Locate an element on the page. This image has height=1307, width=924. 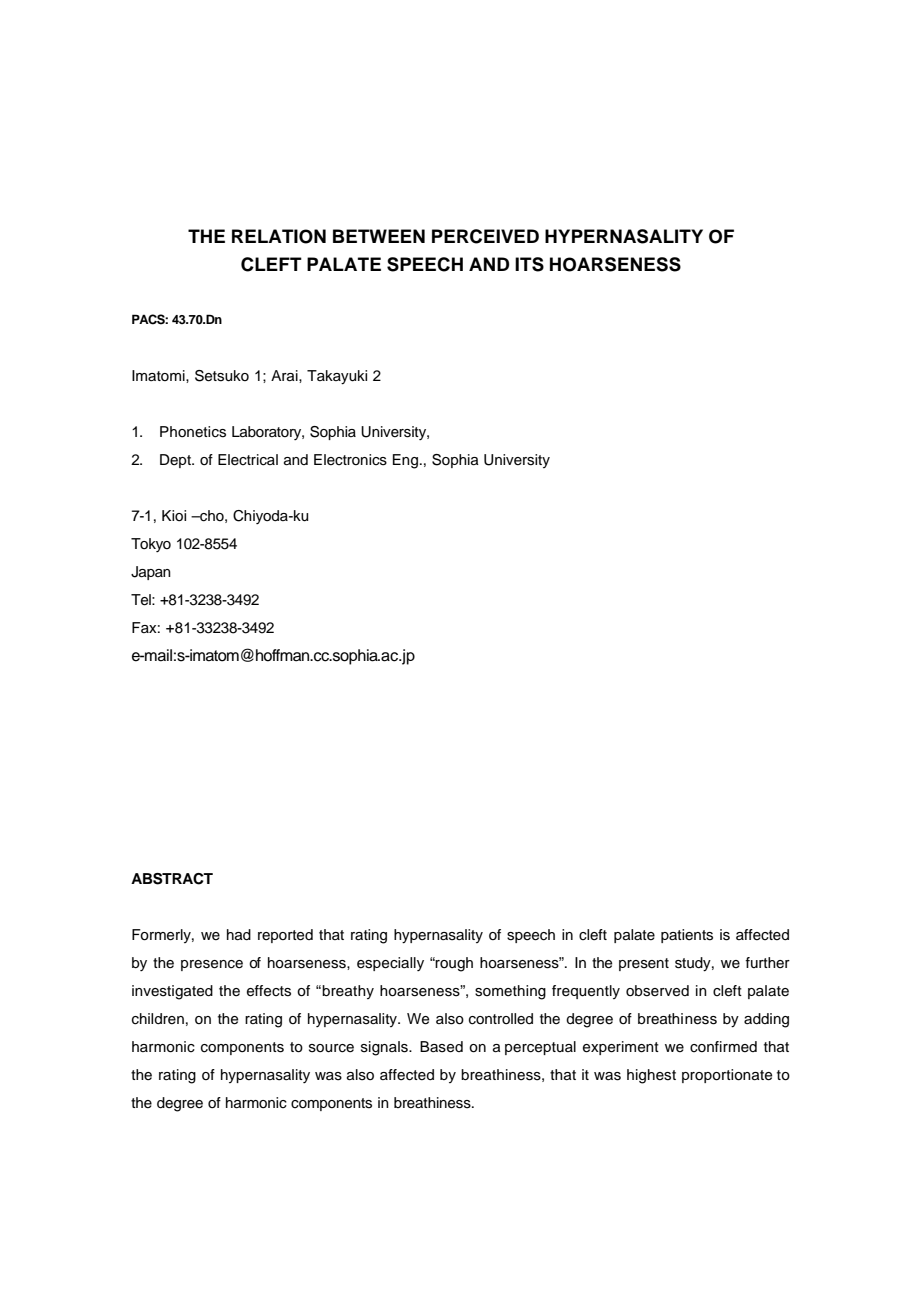
ABSTRACT is located at coordinates (172, 879).
